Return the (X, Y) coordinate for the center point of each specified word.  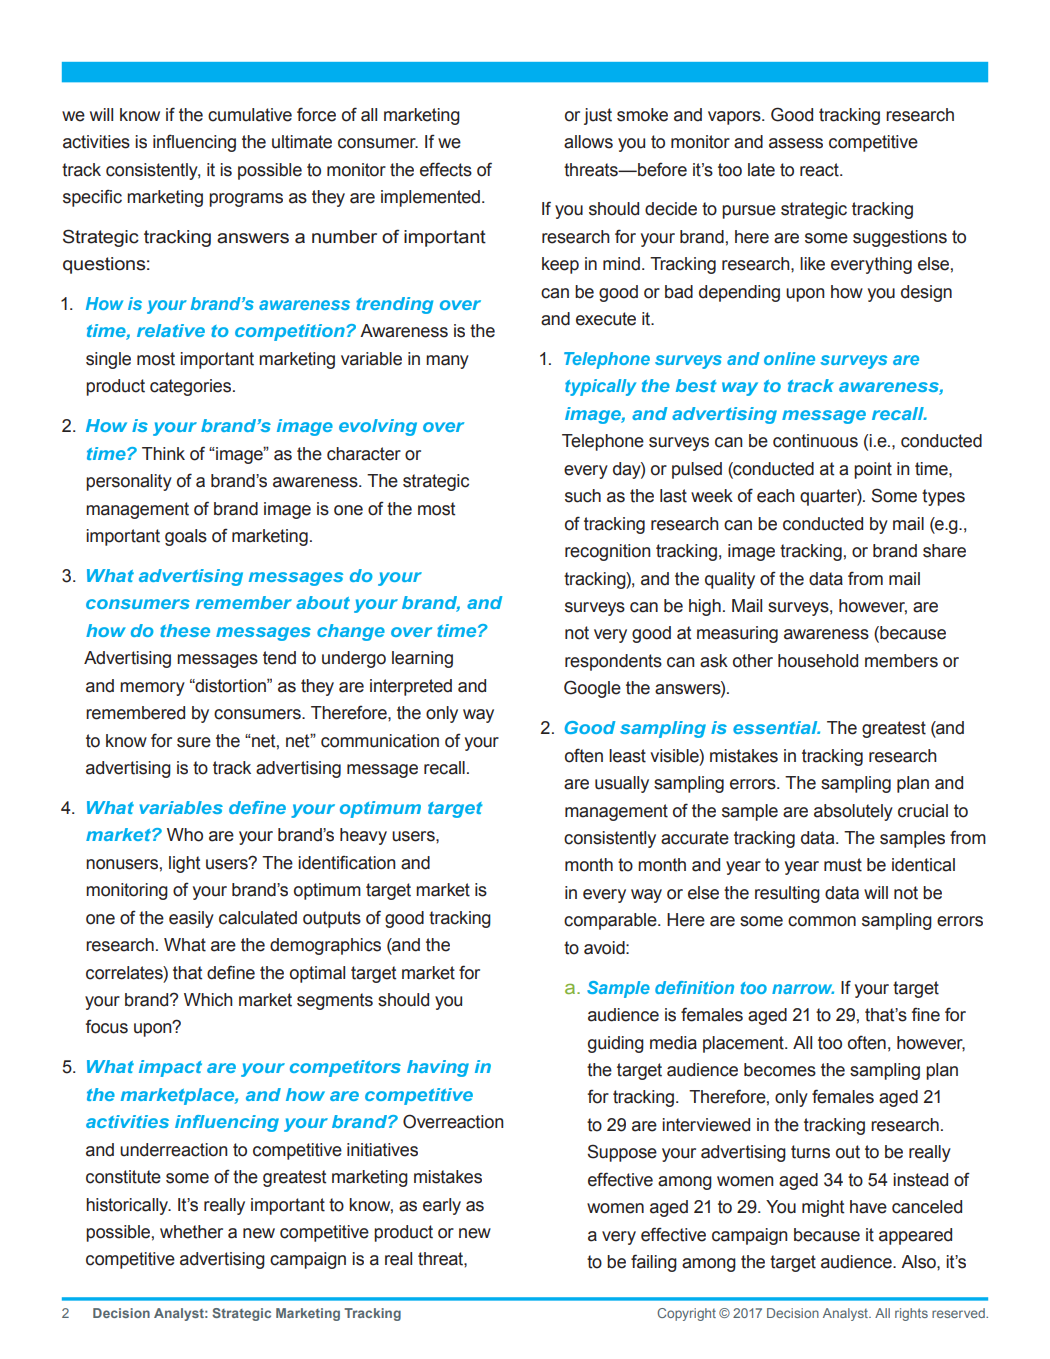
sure (194, 742)
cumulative (250, 115)
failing (654, 1263)
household (818, 661)
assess (796, 143)
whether (191, 1232)
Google (592, 689)
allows (588, 142)
